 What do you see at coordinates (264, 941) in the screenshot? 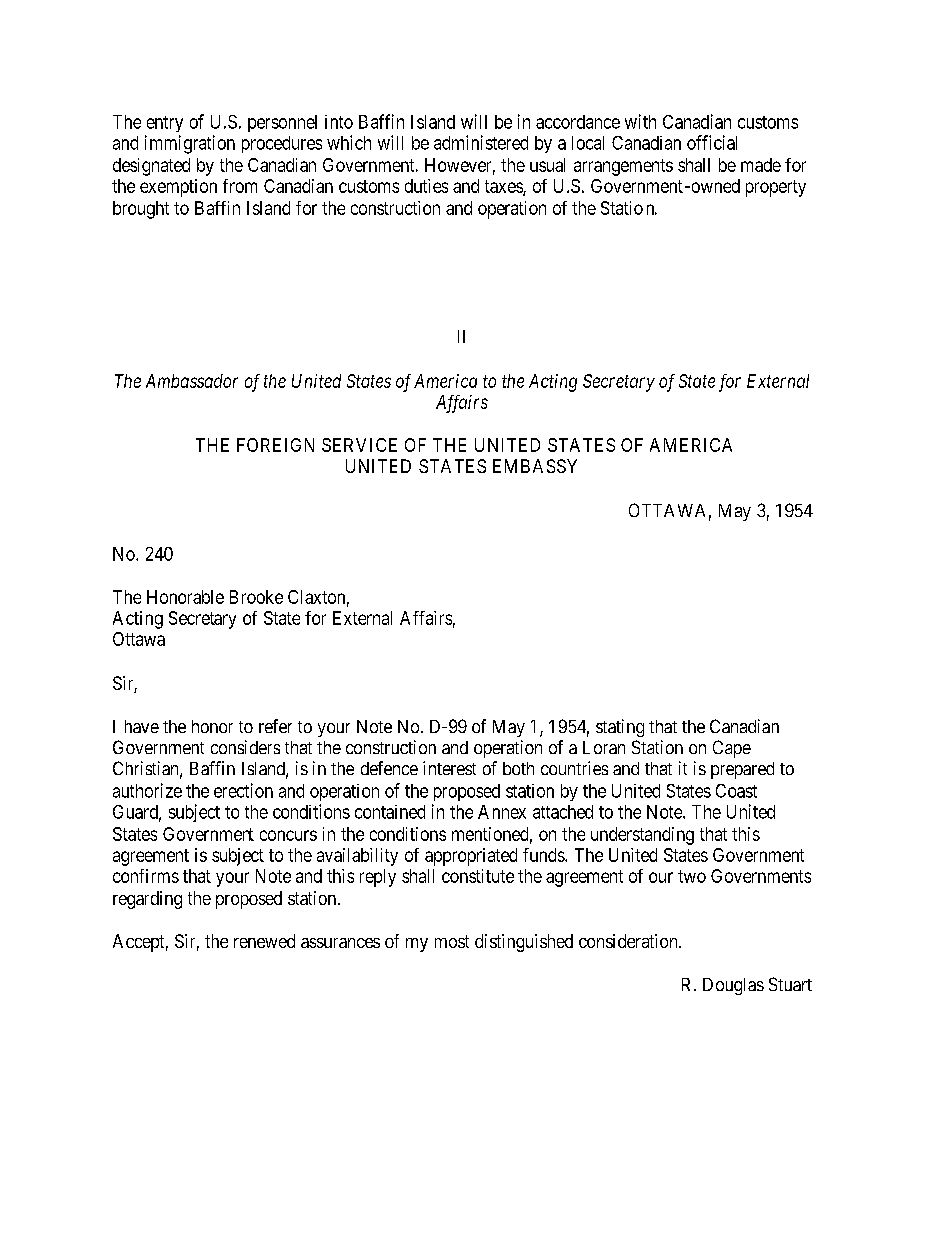
I see `renewed` at bounding box center [264, 941].
